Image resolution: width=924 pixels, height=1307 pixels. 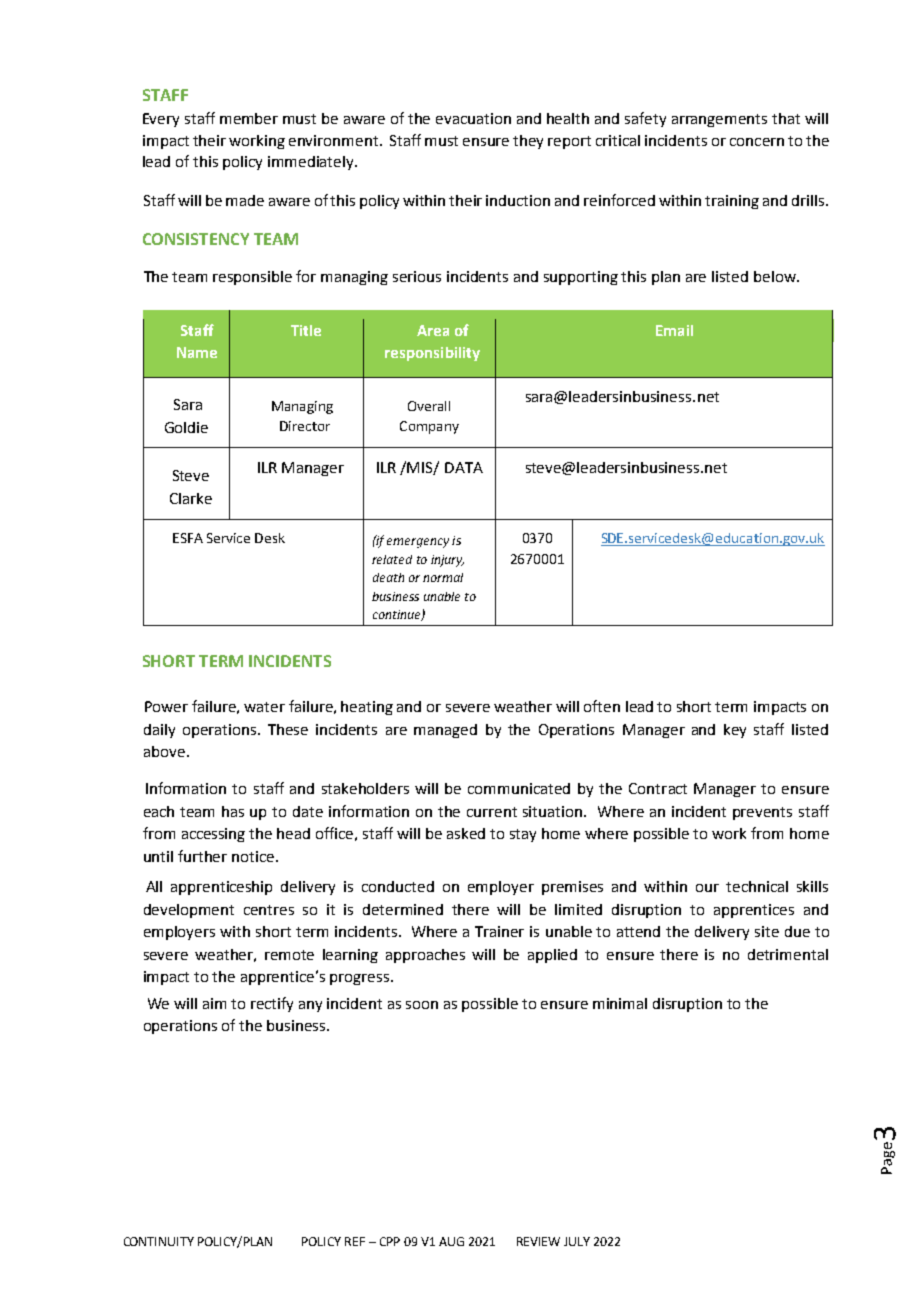 I want to click on AUG, so click(x=451, y=1241).
